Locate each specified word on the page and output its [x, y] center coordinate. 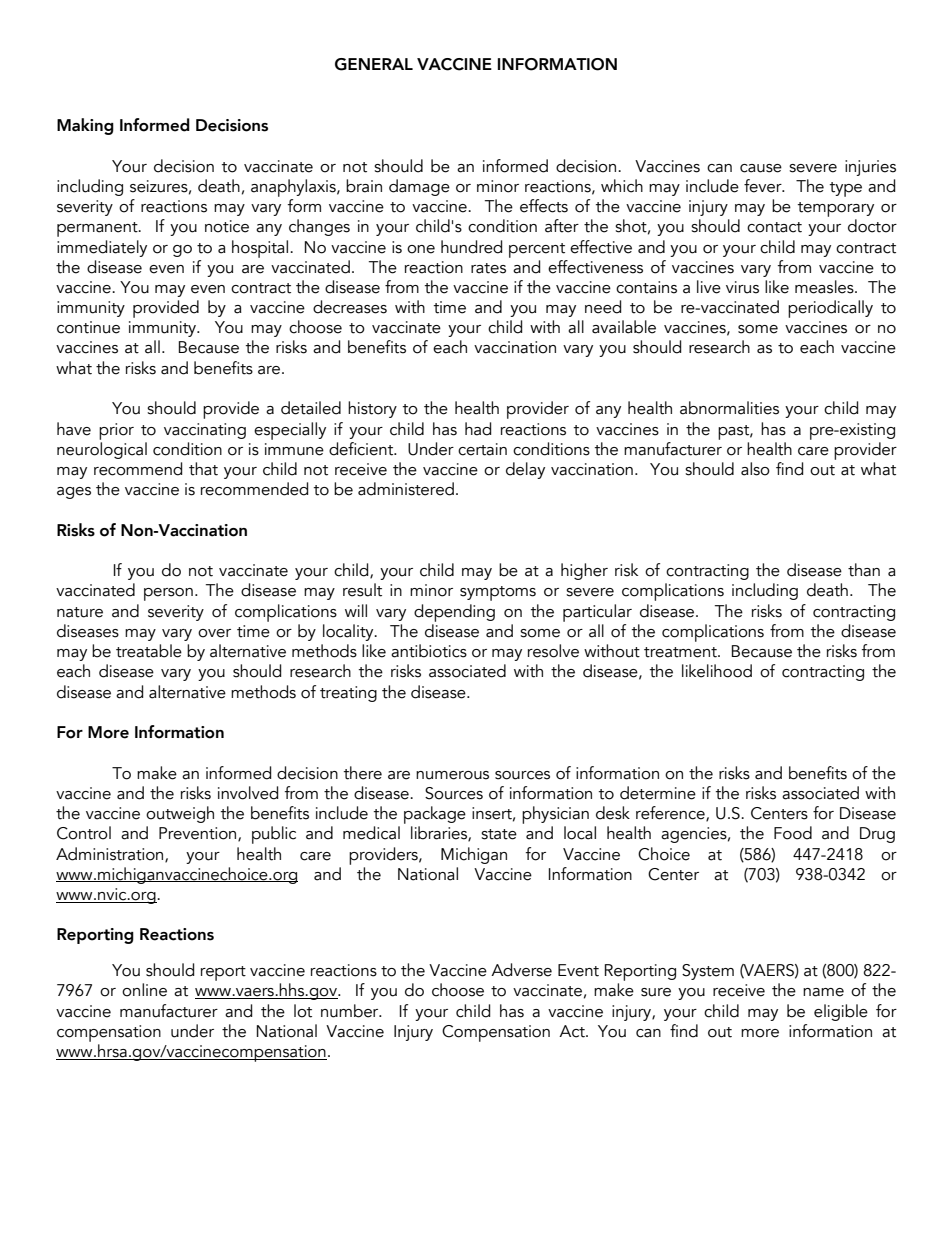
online [144, 990]
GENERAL [374, 64]
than [864, 570]
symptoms [498, 593]
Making [85, 126]
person [168, 594]
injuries [870, 168]
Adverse [521, 970]
